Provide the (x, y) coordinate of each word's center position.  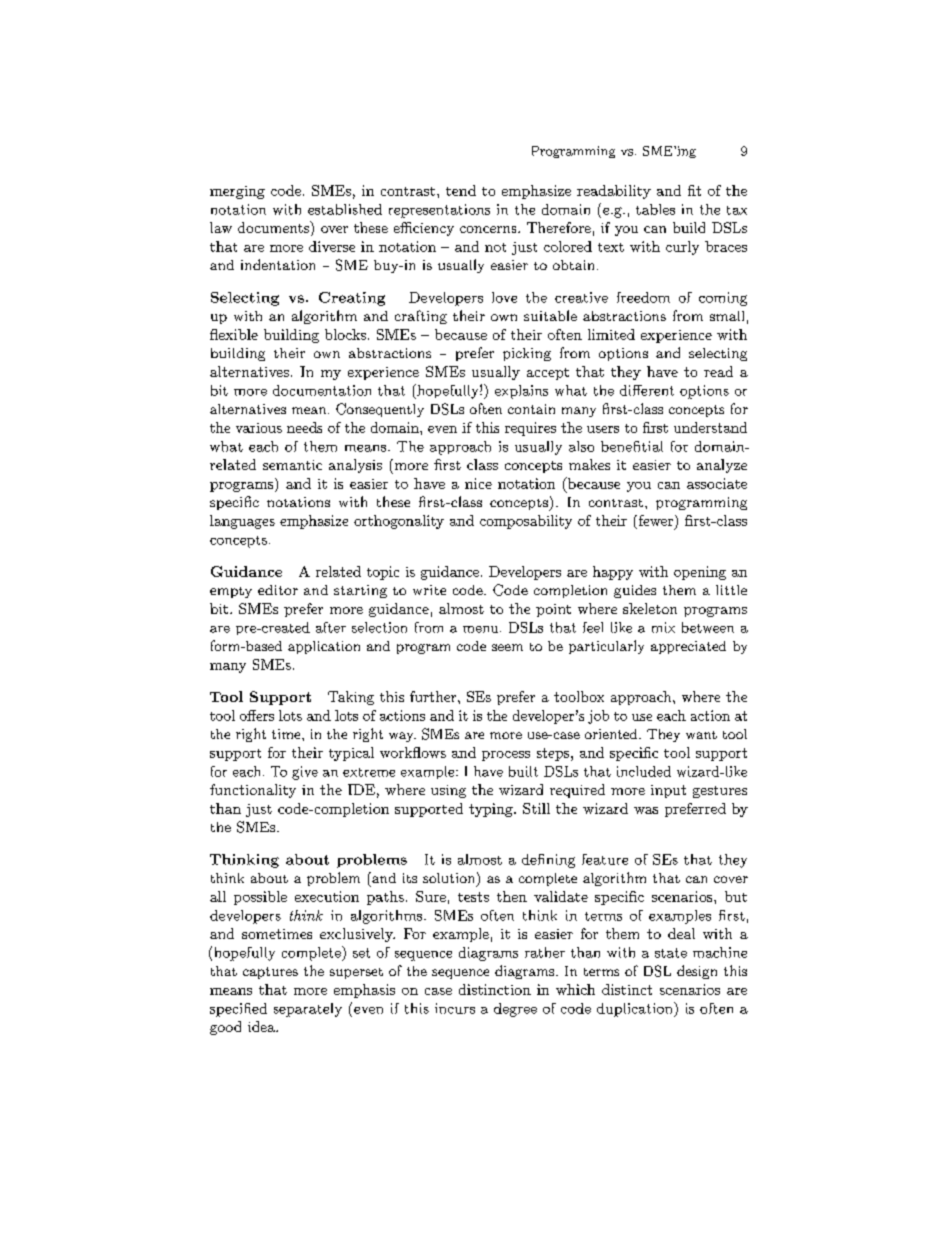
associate (717, 483)
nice (478, 483)
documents (274, 227)
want (701, 735)
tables (655, 209)
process (506, 756)
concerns (489, 229)
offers (257, 715)
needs (304, 427)
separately (308, 1010)
